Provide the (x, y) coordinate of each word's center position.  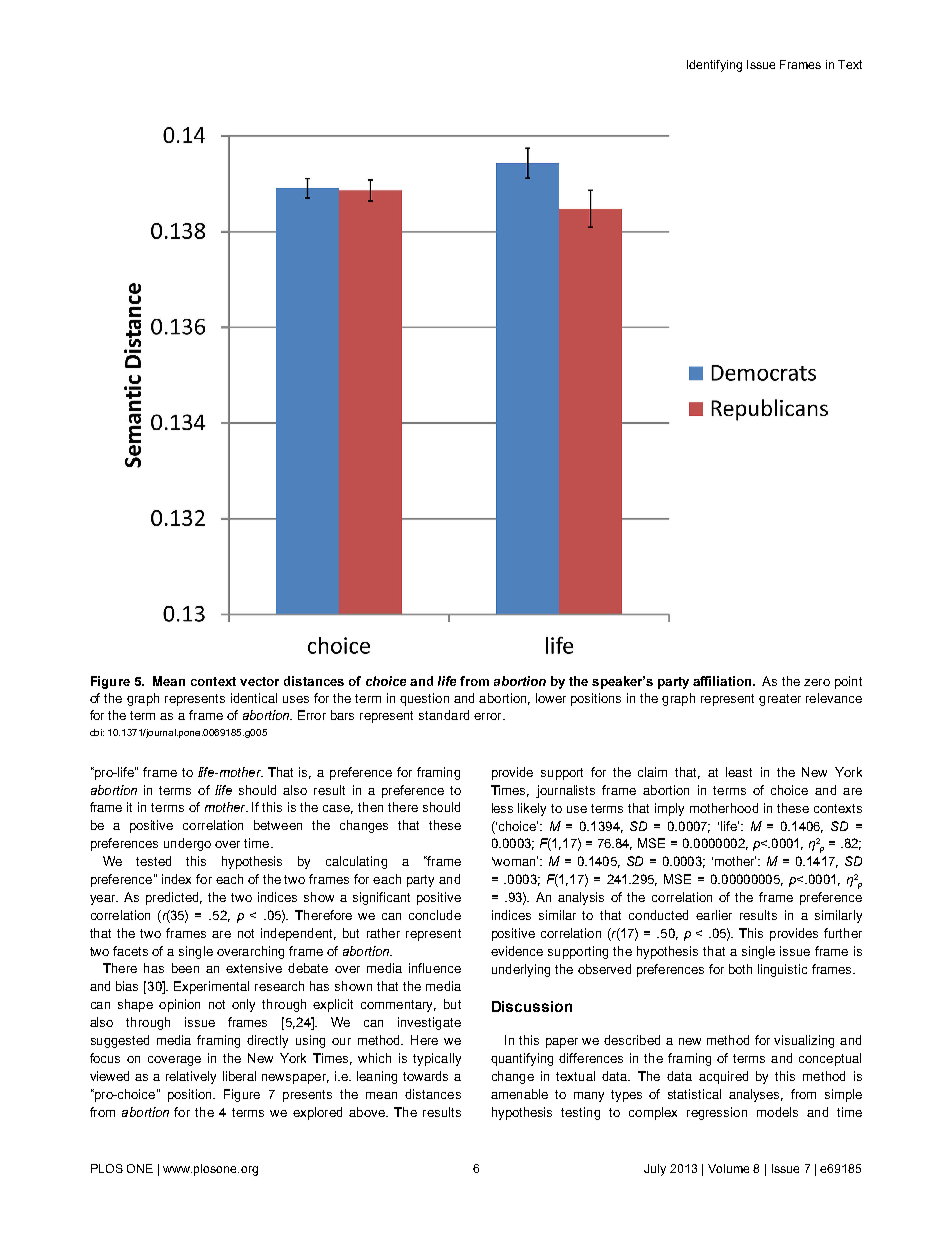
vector (259, 681)
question (424, 699)
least (739, 772)
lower (551, 698)
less (502, 808)
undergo (187, 844)
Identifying (714, 66)
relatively (191, 1077)
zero (817, 682)
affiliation (722, 681)
